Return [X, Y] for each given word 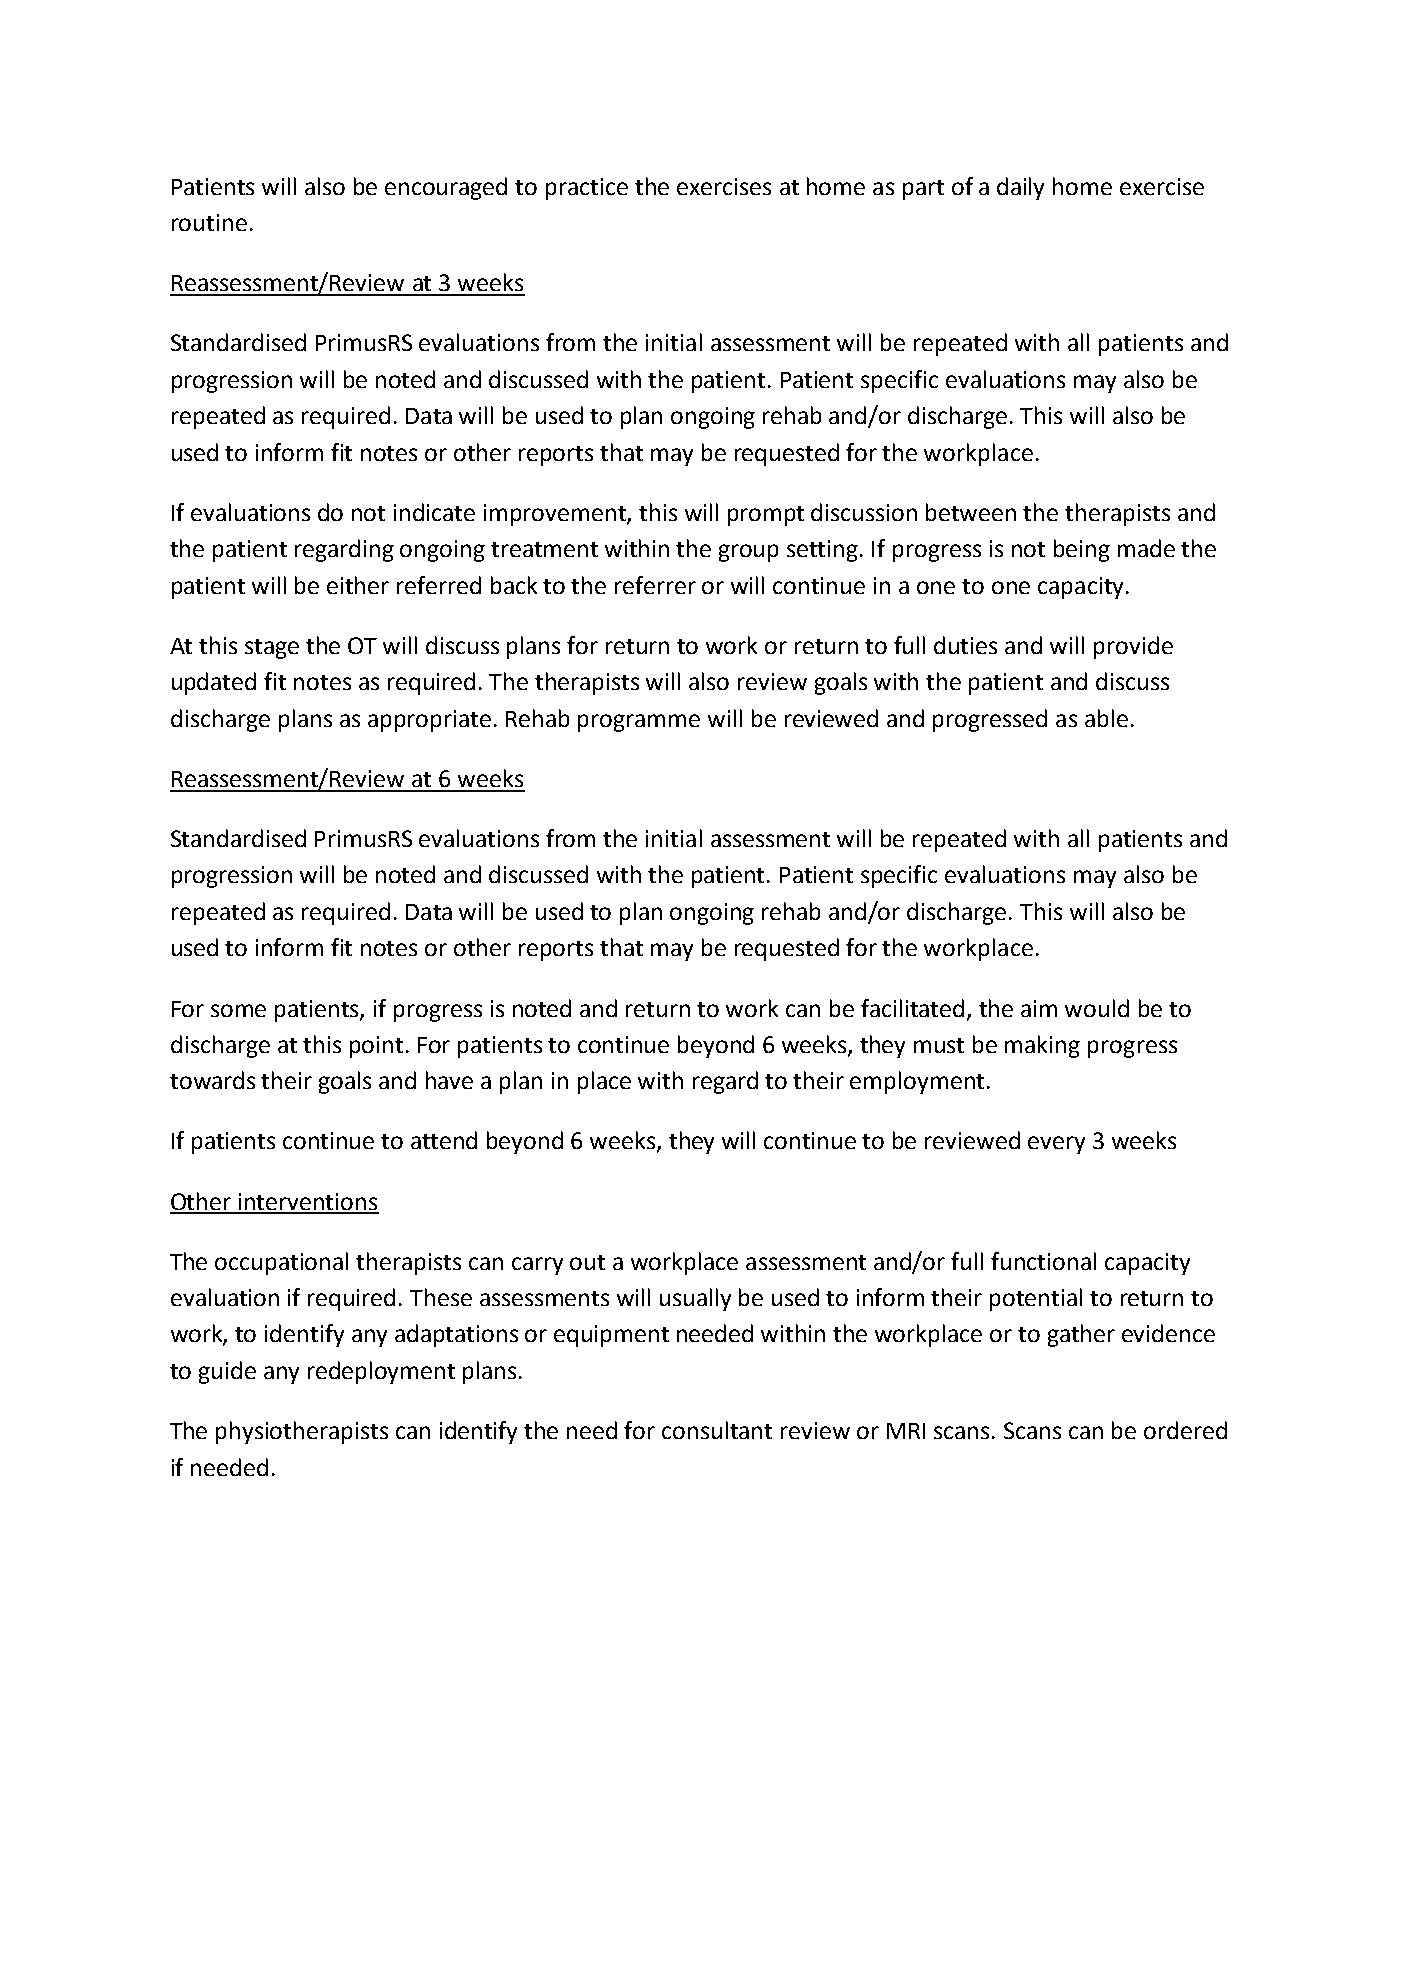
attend [444, 1140]
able [1106, 718]
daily [1020, 188]
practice [587, 189]
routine [209, 222]
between [971, 512]
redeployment [381, 1372]
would [1097, 1008]
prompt [766, 516]
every [1056, 1145]
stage [272, 649]
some [238, 1010]
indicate [434, 512]
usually [695, 1299]
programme [639, 723]
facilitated [912, 1008]
